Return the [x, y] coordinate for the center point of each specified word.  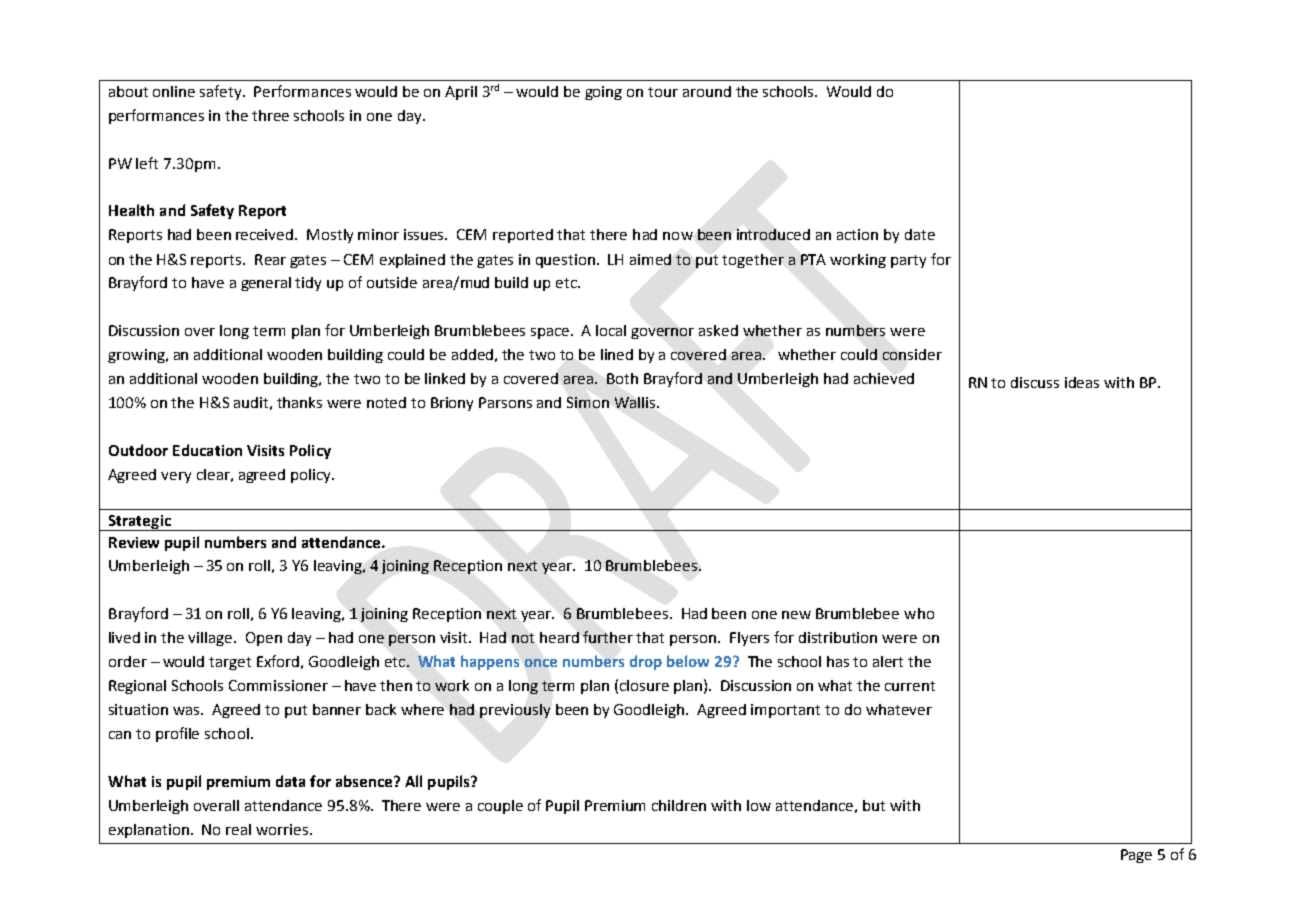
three [270, 115]
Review [134, 542]
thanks [299, 402]
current [910, 686]
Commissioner [278, 685]
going [603, 93]
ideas [1082, 382]
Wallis [636, 402]
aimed [650, 259]
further [608, 637]
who [919, 613]
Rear [270, 259]
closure [644, 685]
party [908, 261]
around [707, 91]
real [238, 829]
